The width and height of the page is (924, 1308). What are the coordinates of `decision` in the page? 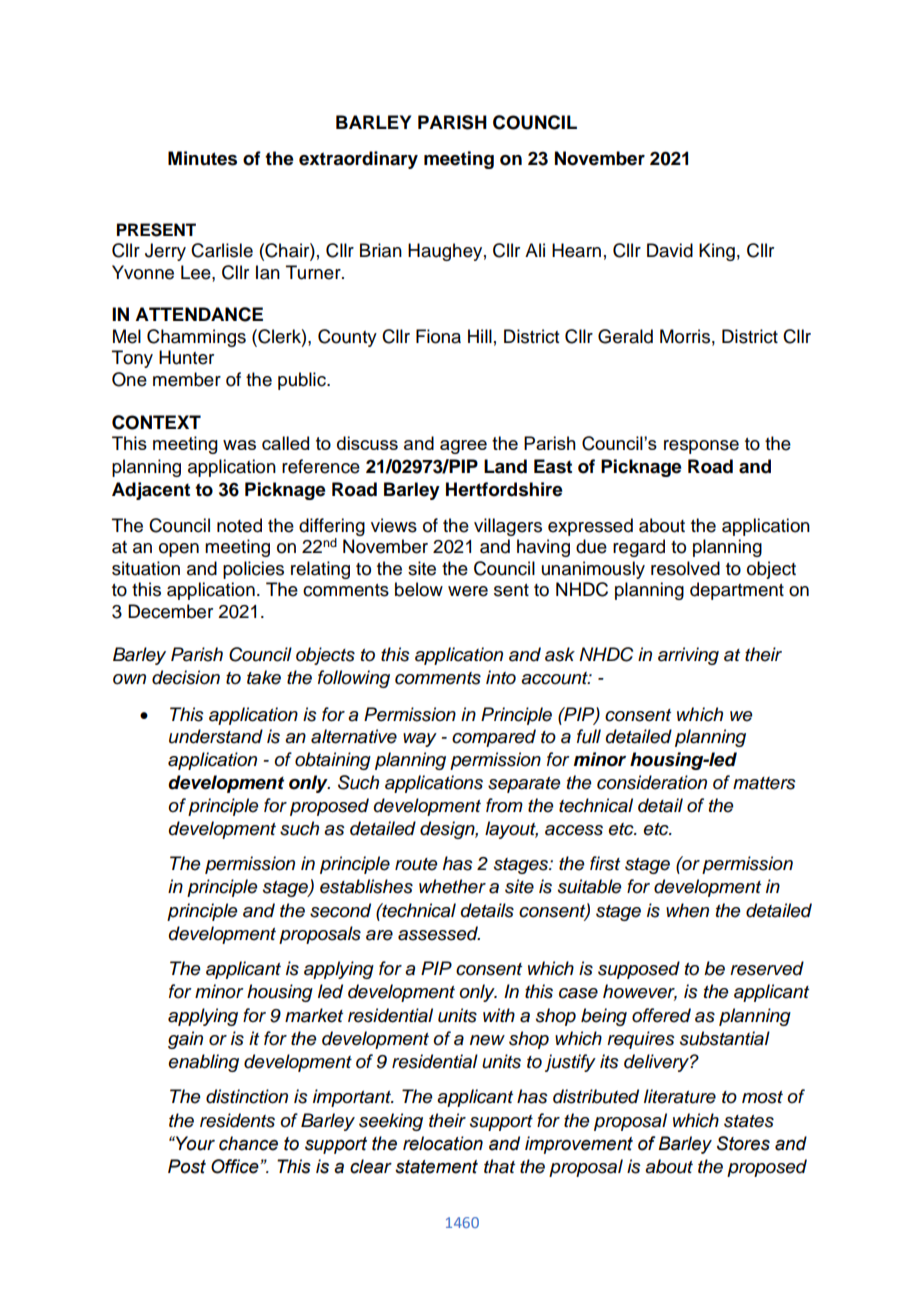 It's located at (186, 677).
